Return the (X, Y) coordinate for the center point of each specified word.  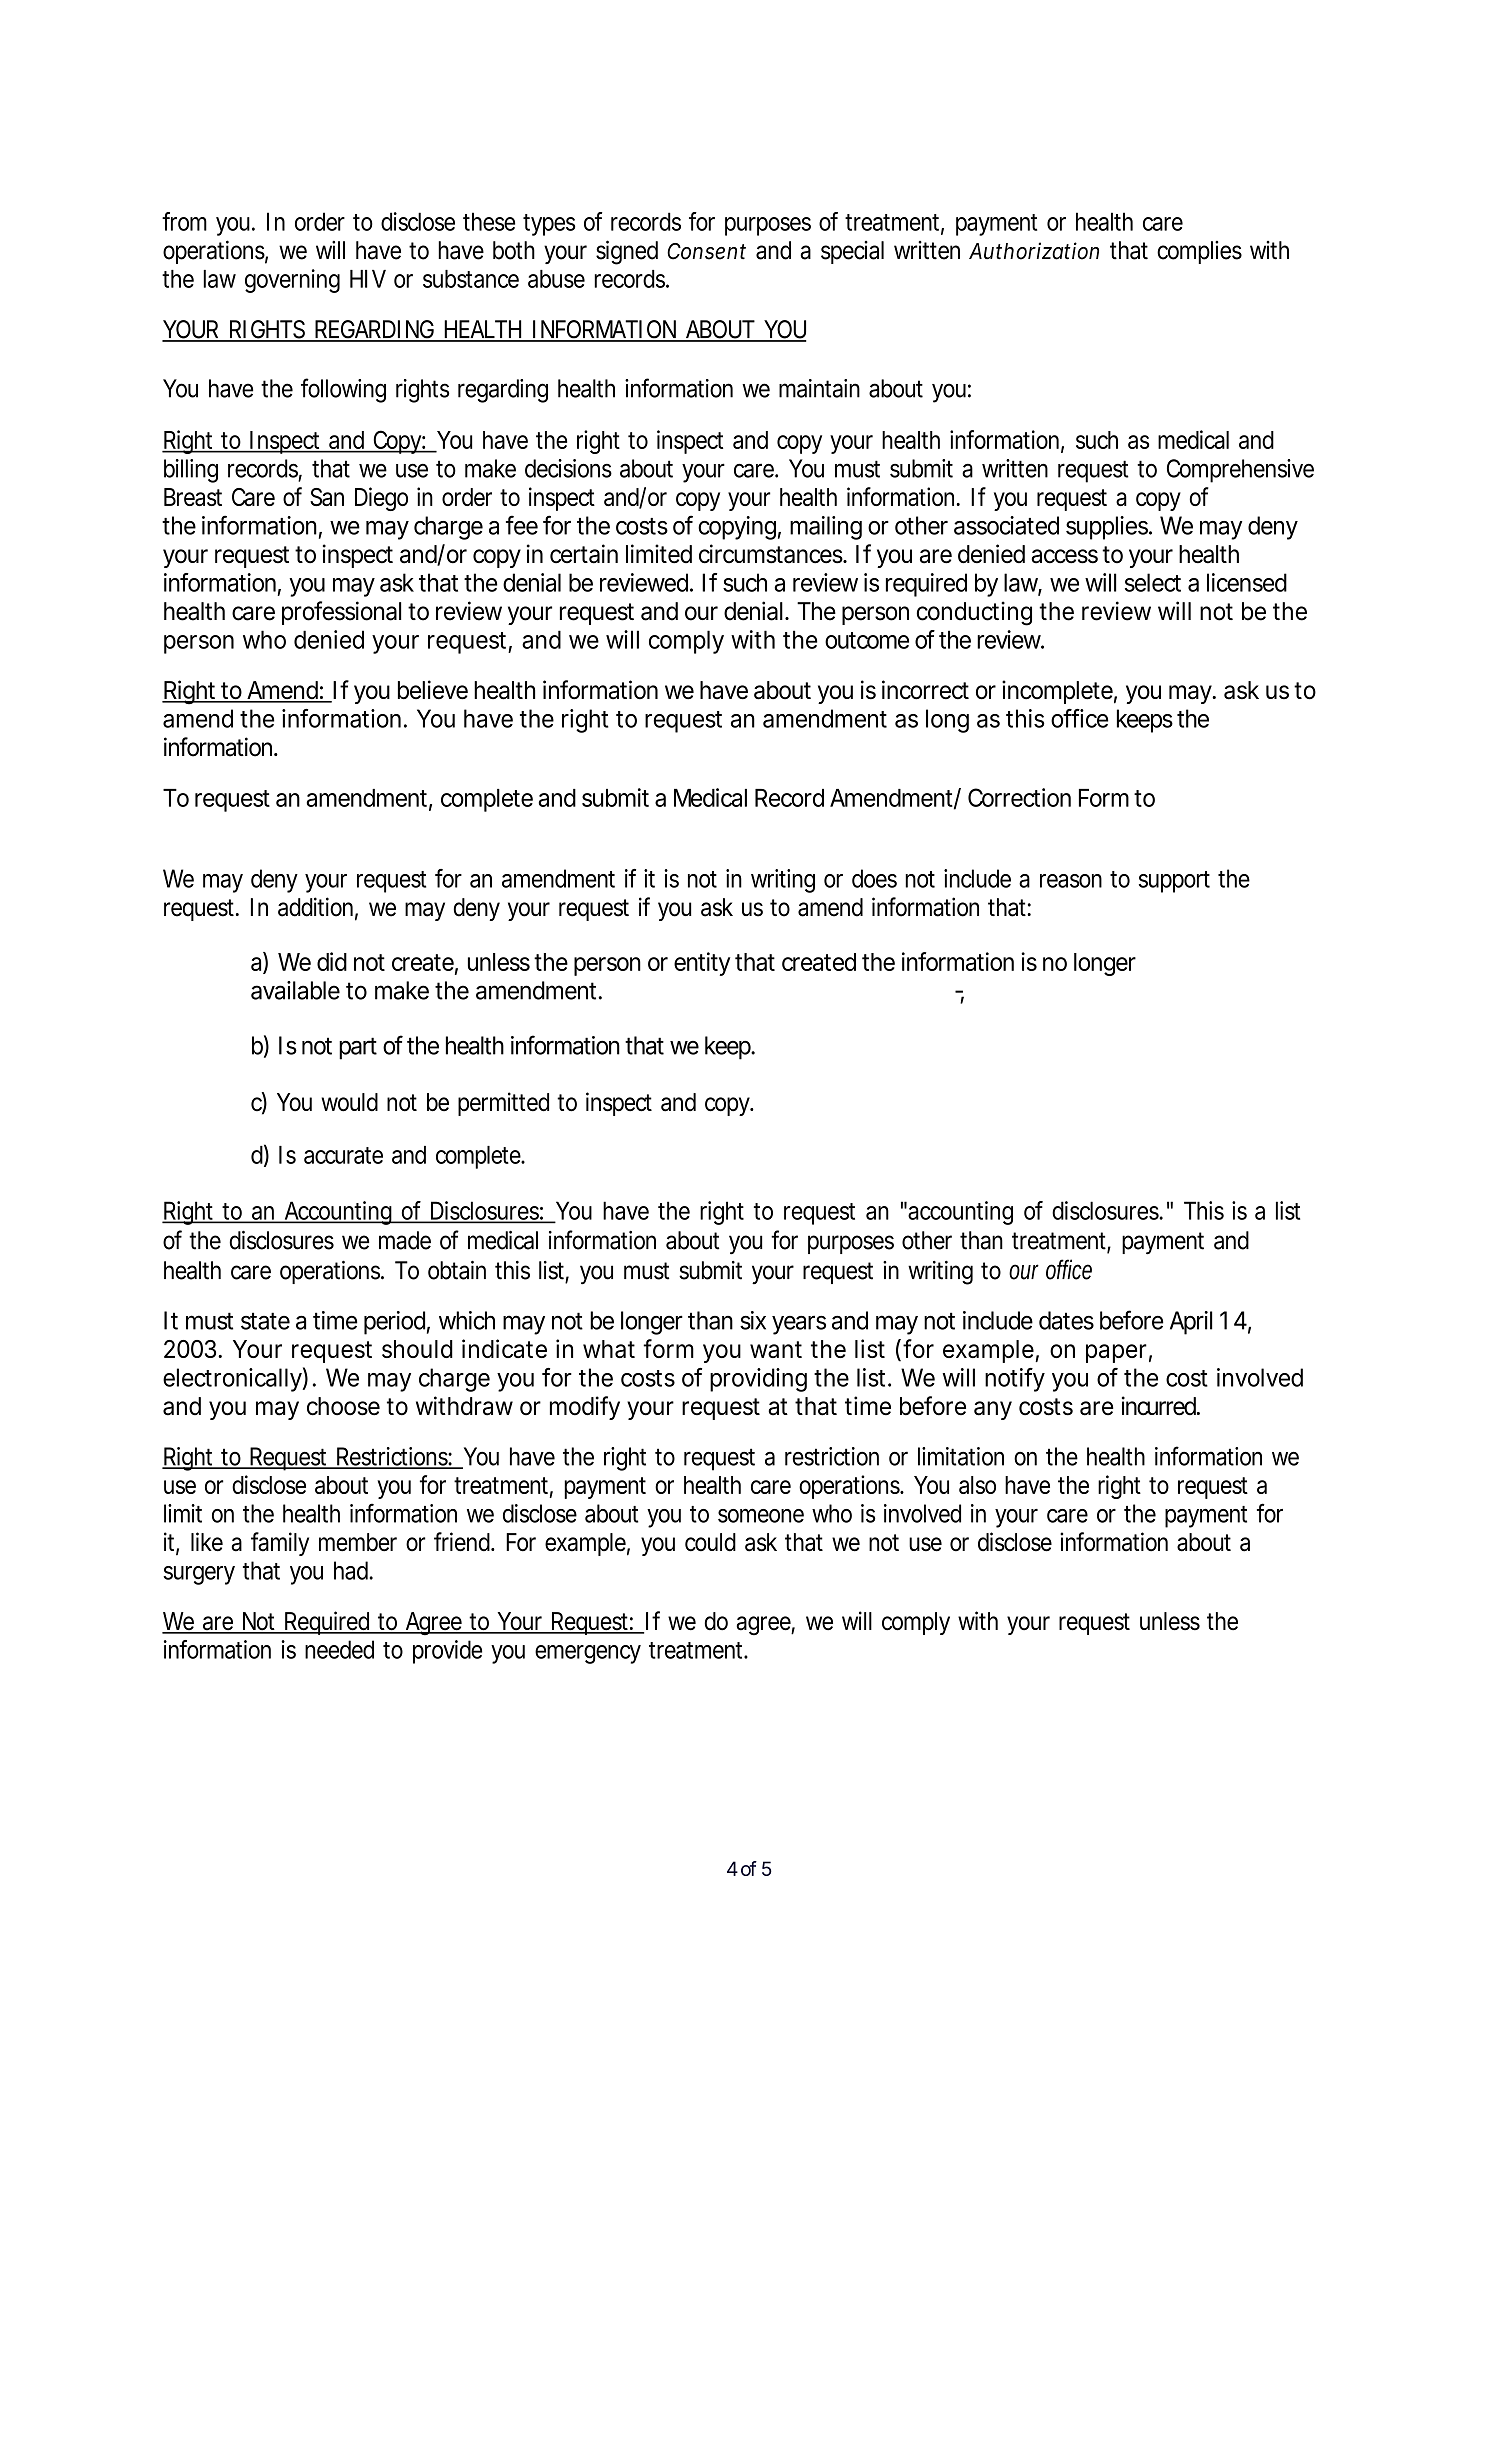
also (977, 1485)
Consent (706, 251)
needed (339, 1649)
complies (1199, 252)
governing (292, 281)
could (710, 1542)
